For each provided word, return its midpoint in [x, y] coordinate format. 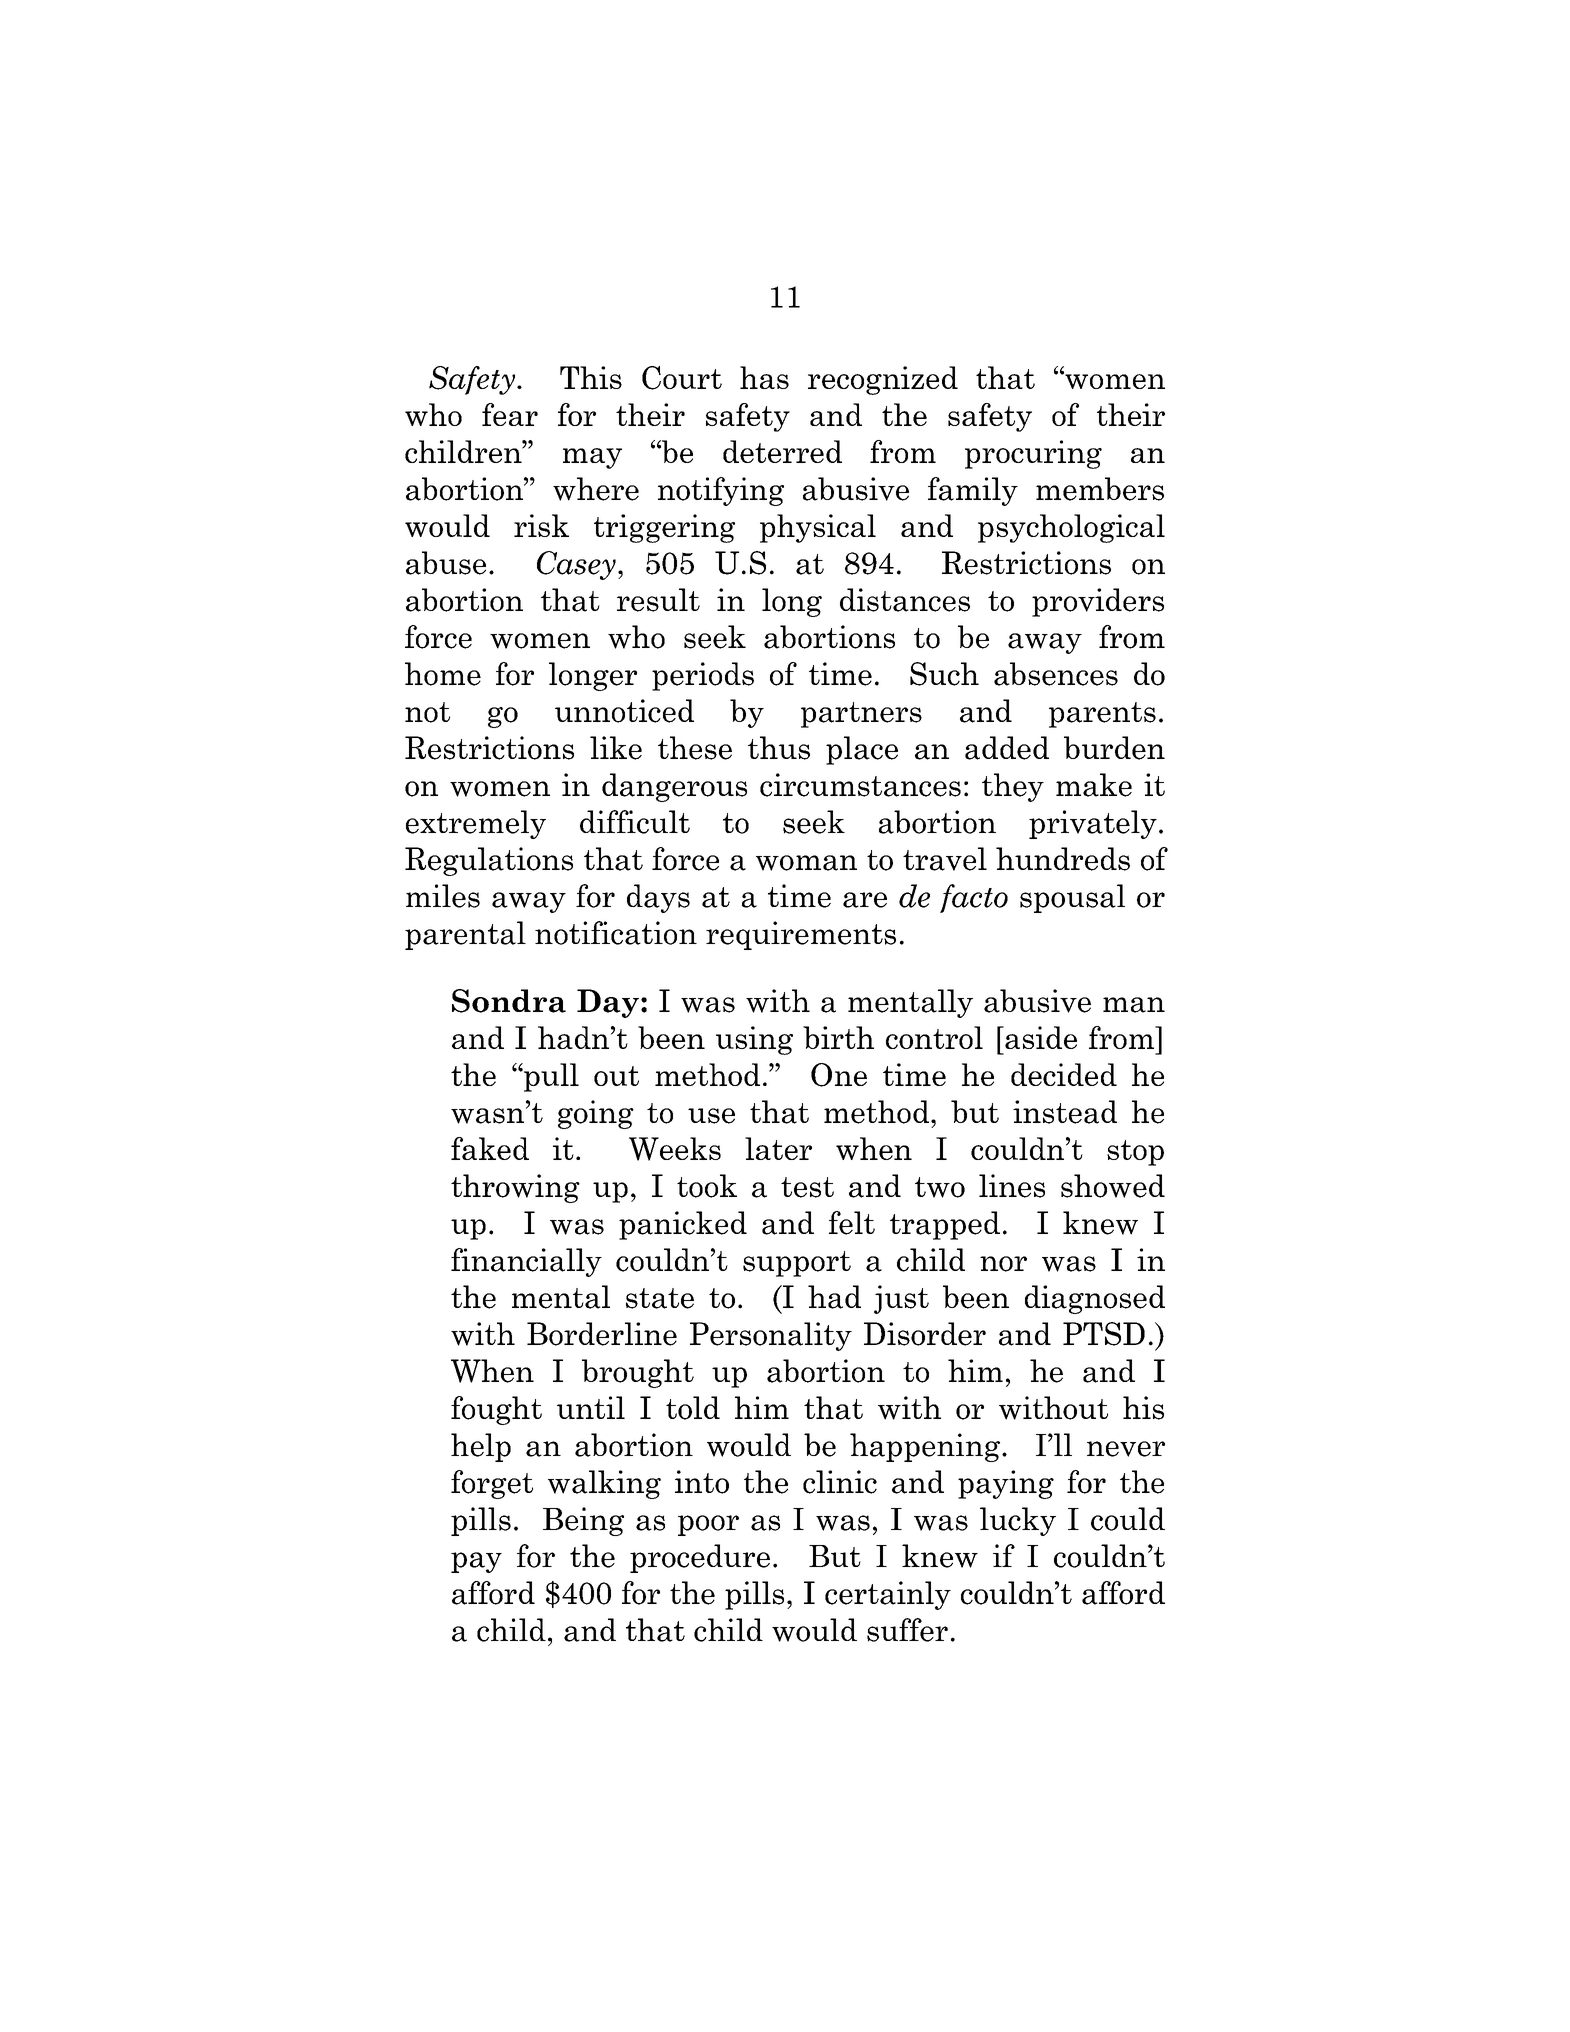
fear [510, 414]
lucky [1018, 1521]
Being [583, 1521]
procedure [700, 1558]
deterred [782, 451]
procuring [1033, 454]
